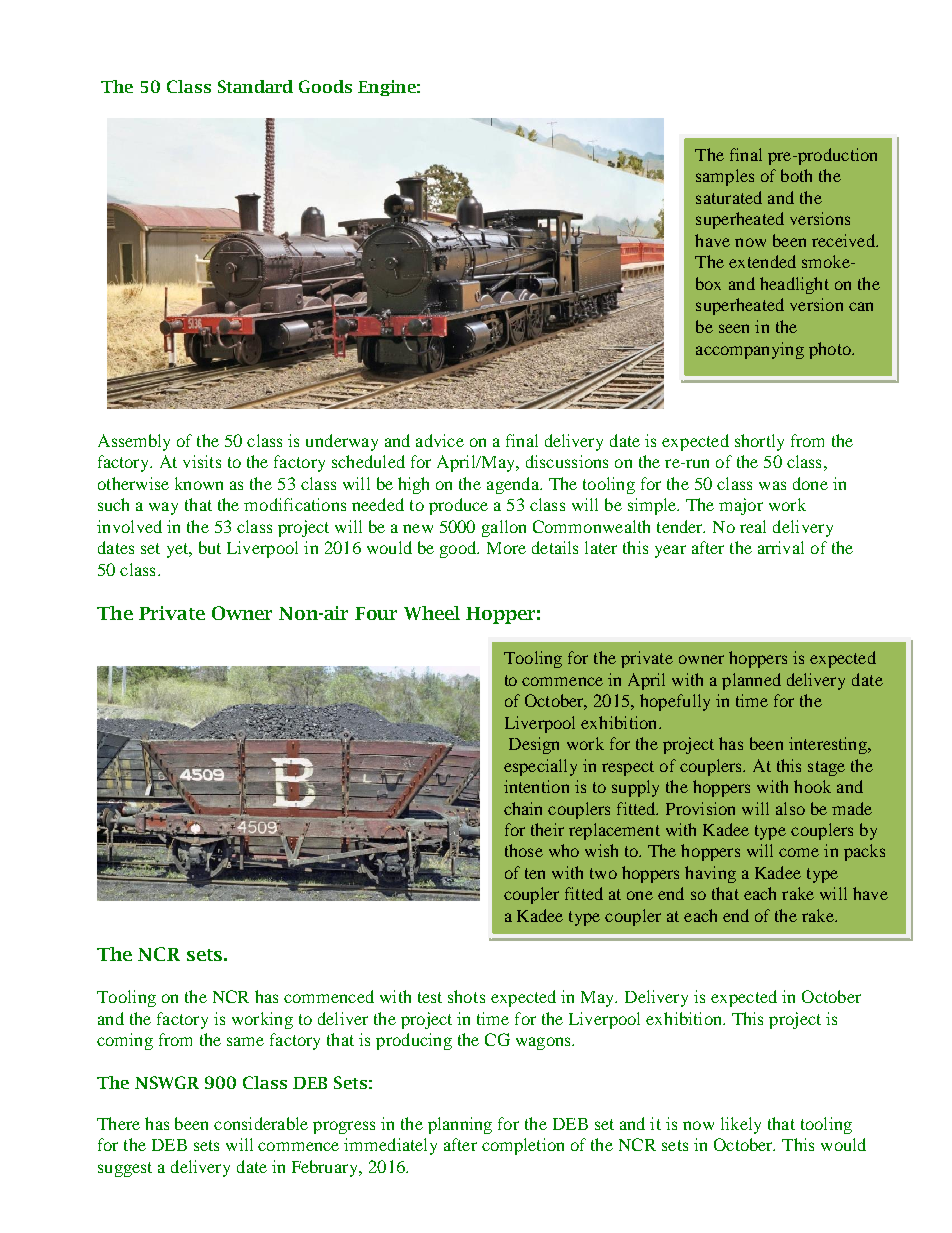 This image has width=952, height=1233. What do you see at coordinates (255, 86) in the image?
I see `Standard` at bounding box center [255, 86].
